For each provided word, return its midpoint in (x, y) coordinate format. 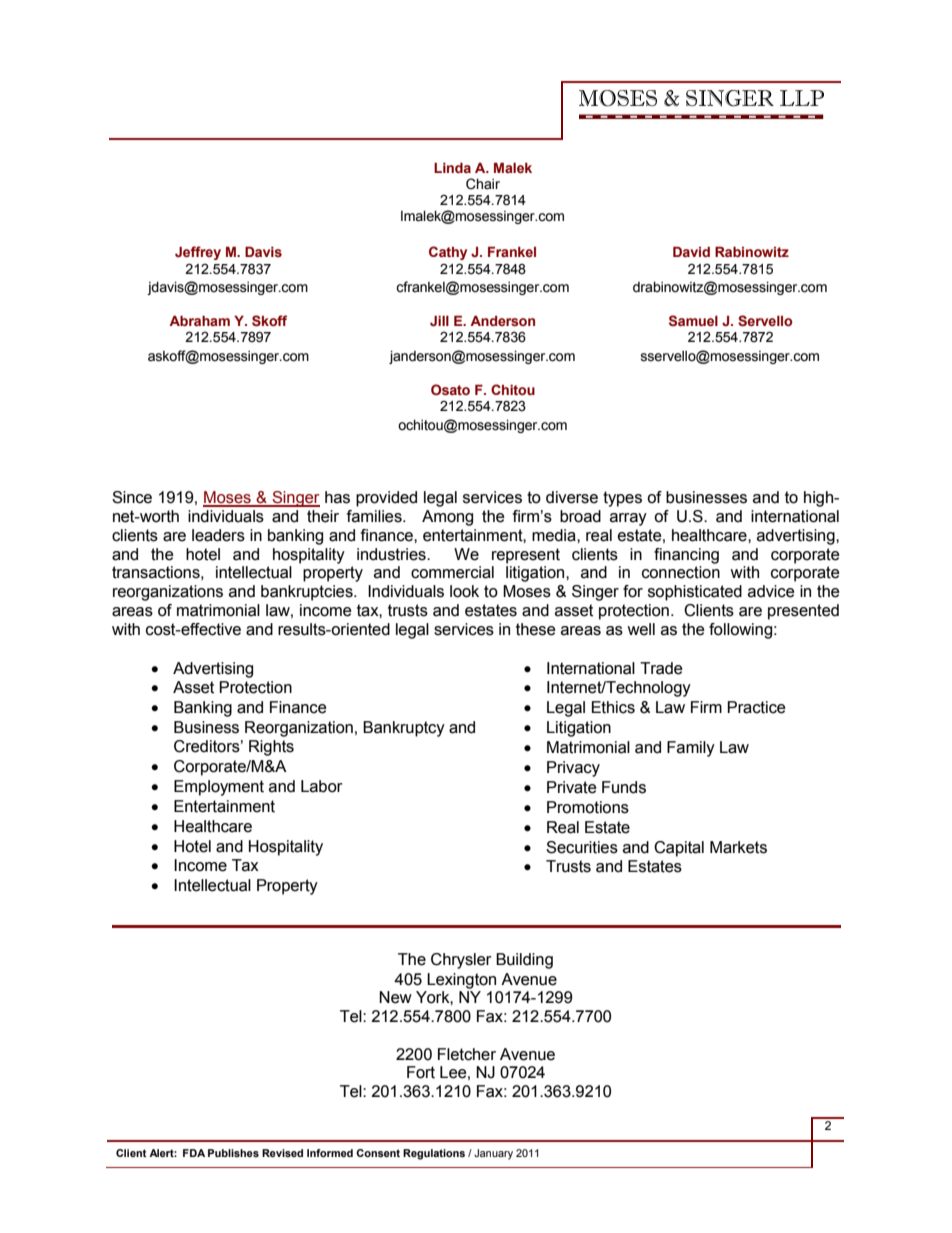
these (536, 629)
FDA (194, 1153)
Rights (271, 748)
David (691, 251)
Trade (661, 668)
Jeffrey (198, 253)
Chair (483, 184)
